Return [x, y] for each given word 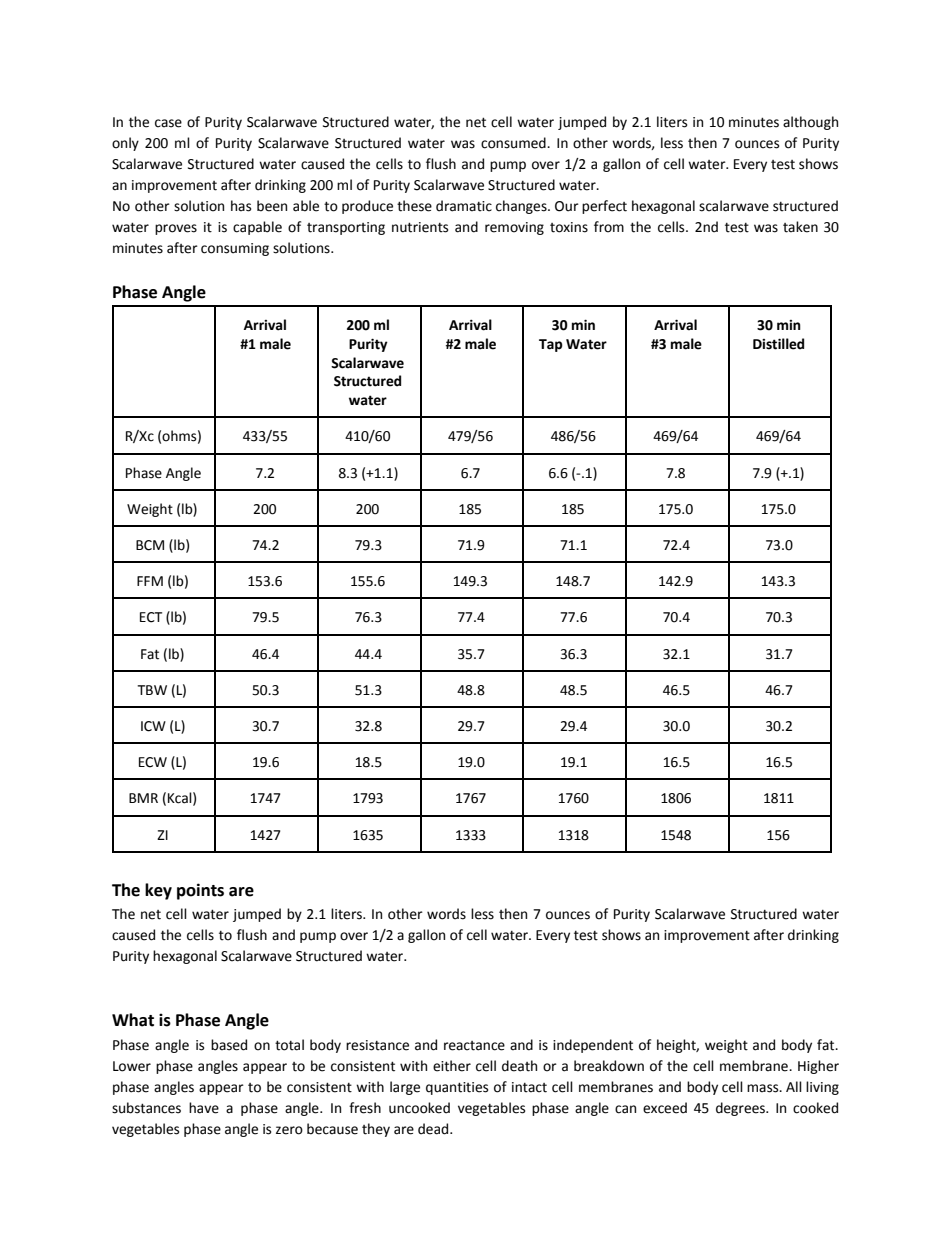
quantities [457, 1088]
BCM [150, 545]
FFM [150, 581]
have [204, 1108]
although [810, 123]
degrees [741, 1109]
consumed [514, 143]
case [168, 123]
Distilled [778, 344]
